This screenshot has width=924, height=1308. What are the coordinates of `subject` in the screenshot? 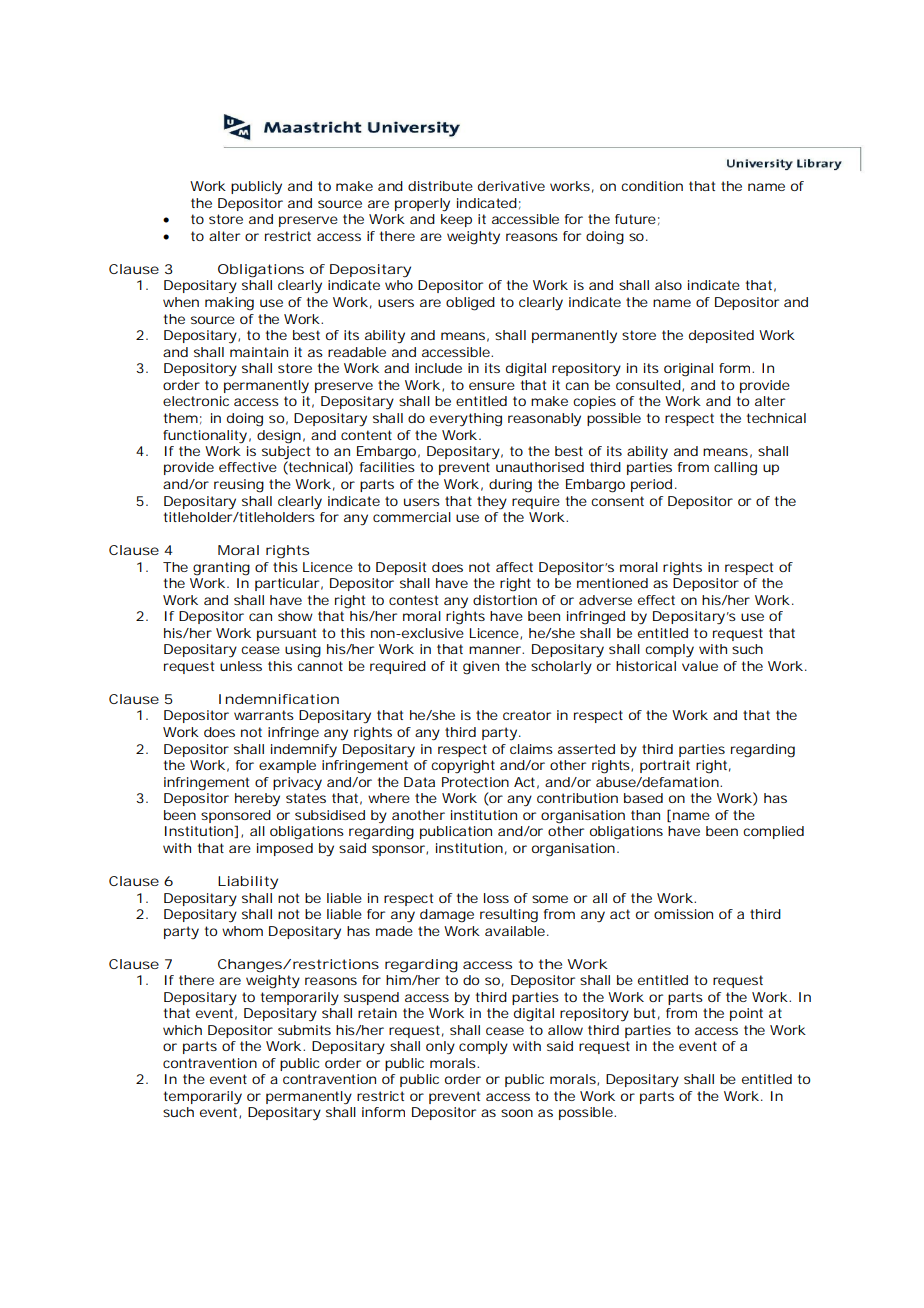 It's located at (286, 454).
